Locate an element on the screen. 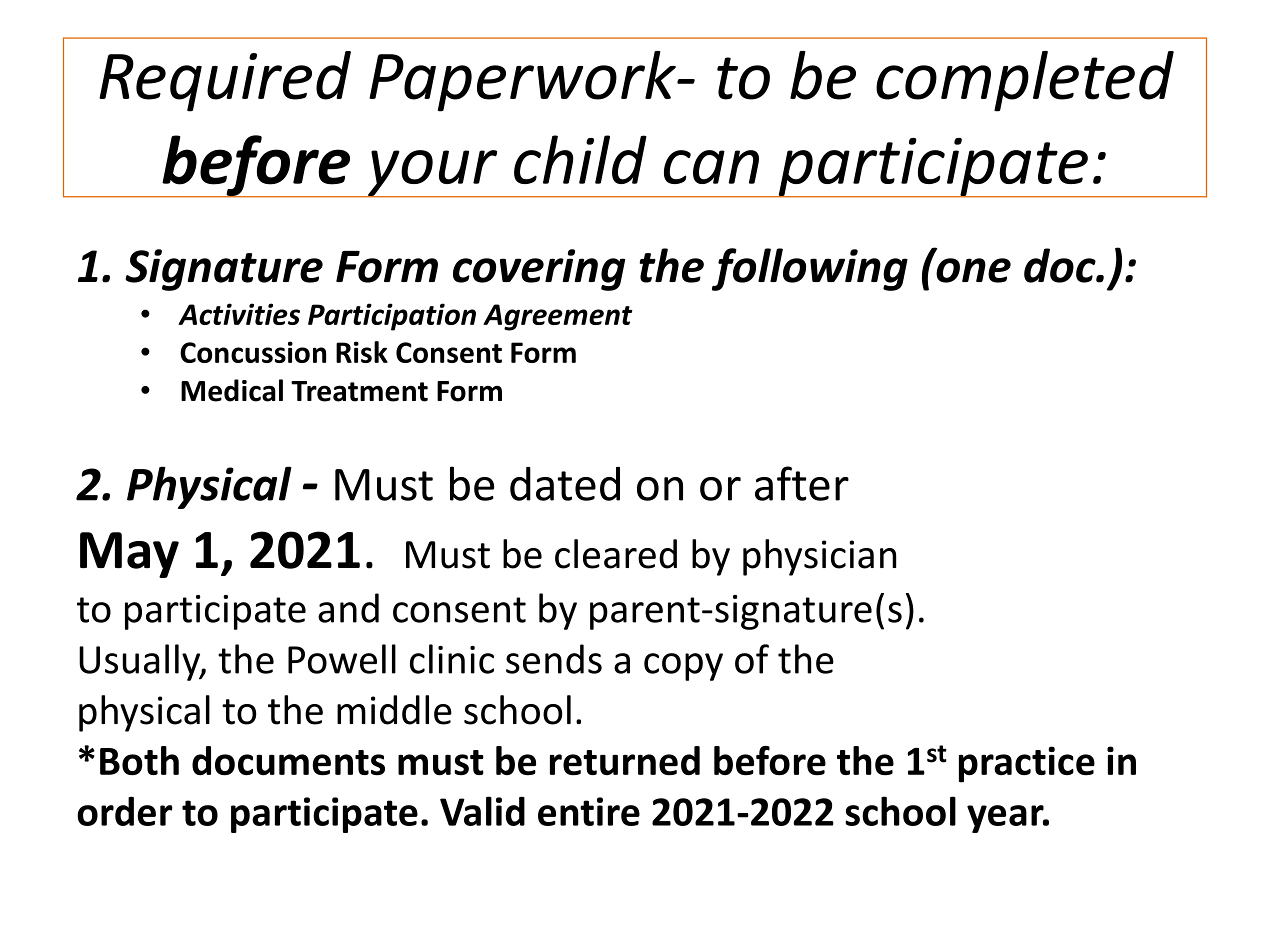  child is located at coordinates (580, 159).
